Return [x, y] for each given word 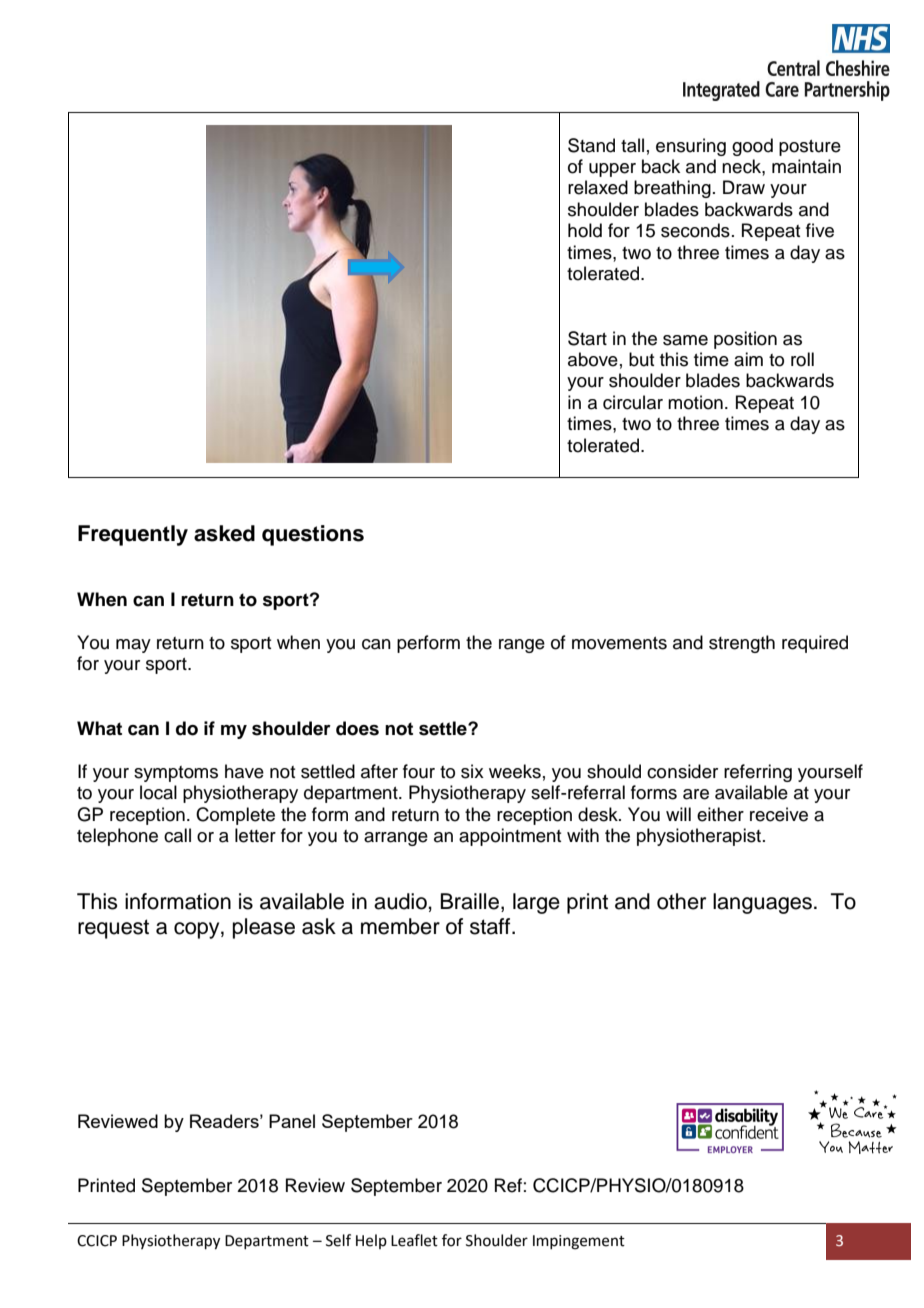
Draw [744, 187]
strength [742, 644]
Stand [591, 145]
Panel [292, 1121]
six [472, 771]
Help [371, 1241]
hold [585, 230]
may [133, 646]
